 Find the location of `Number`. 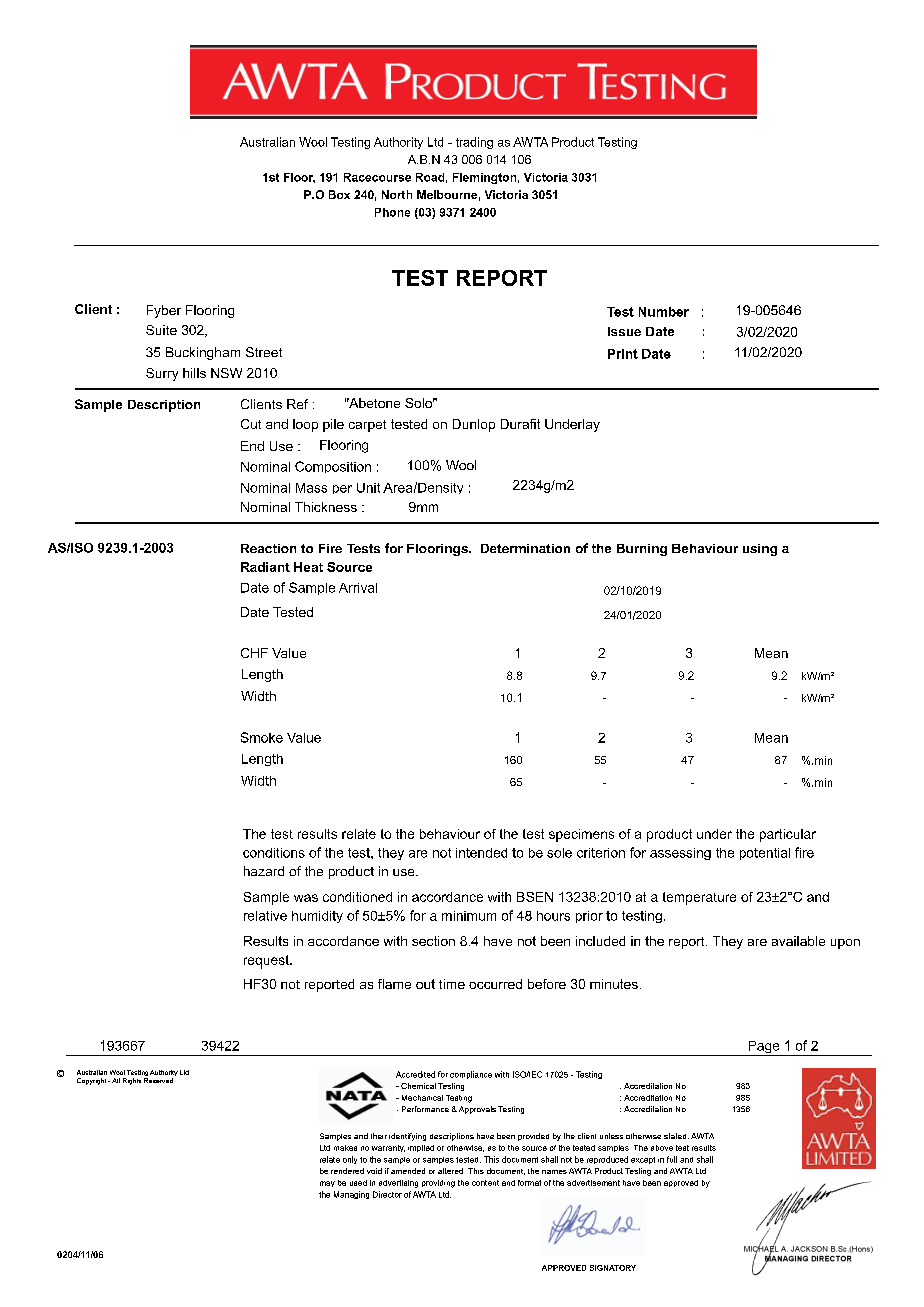

Number is located at coordinates (664, 312).
